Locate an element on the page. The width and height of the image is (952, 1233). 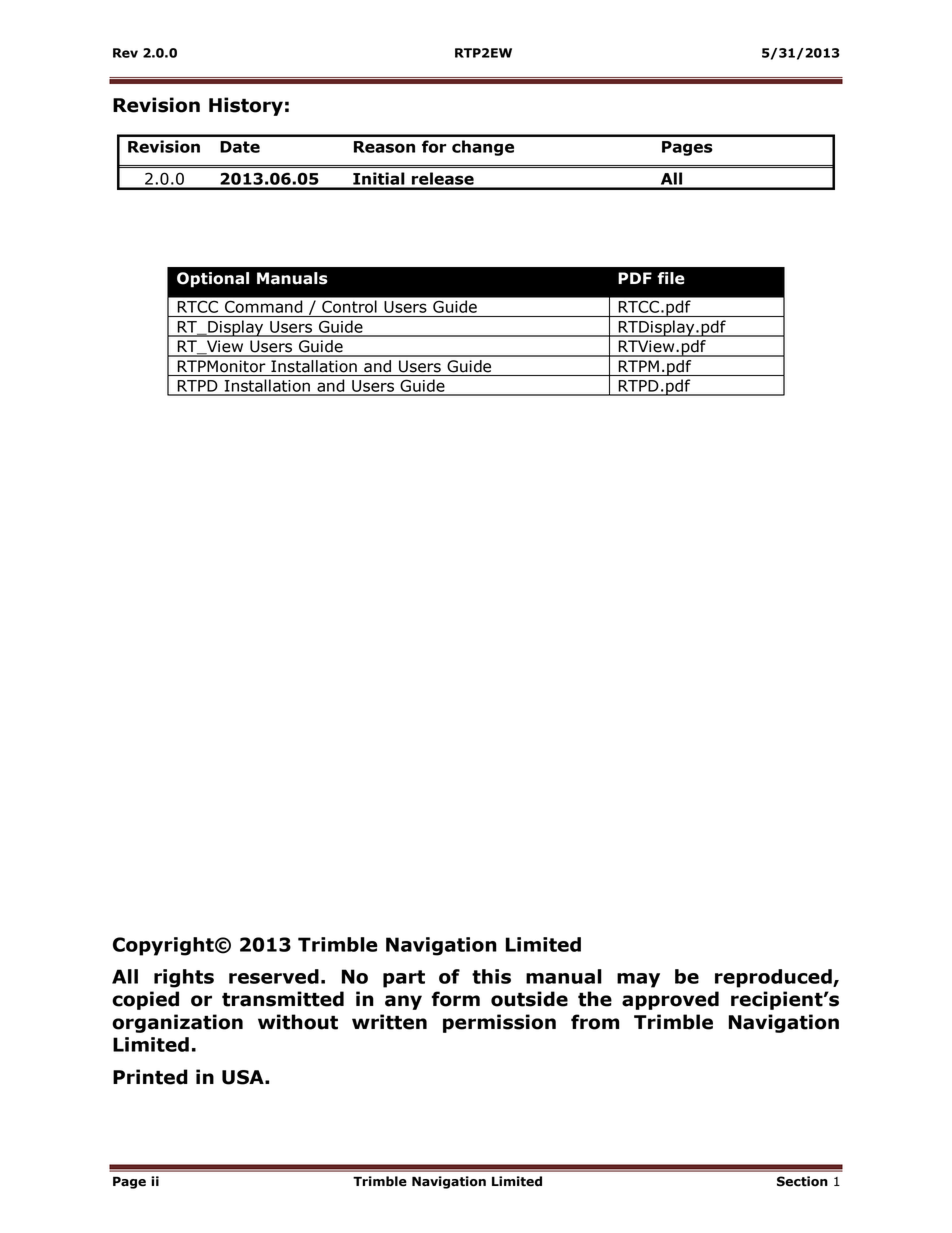
this is located at coordinates (491, 976).
